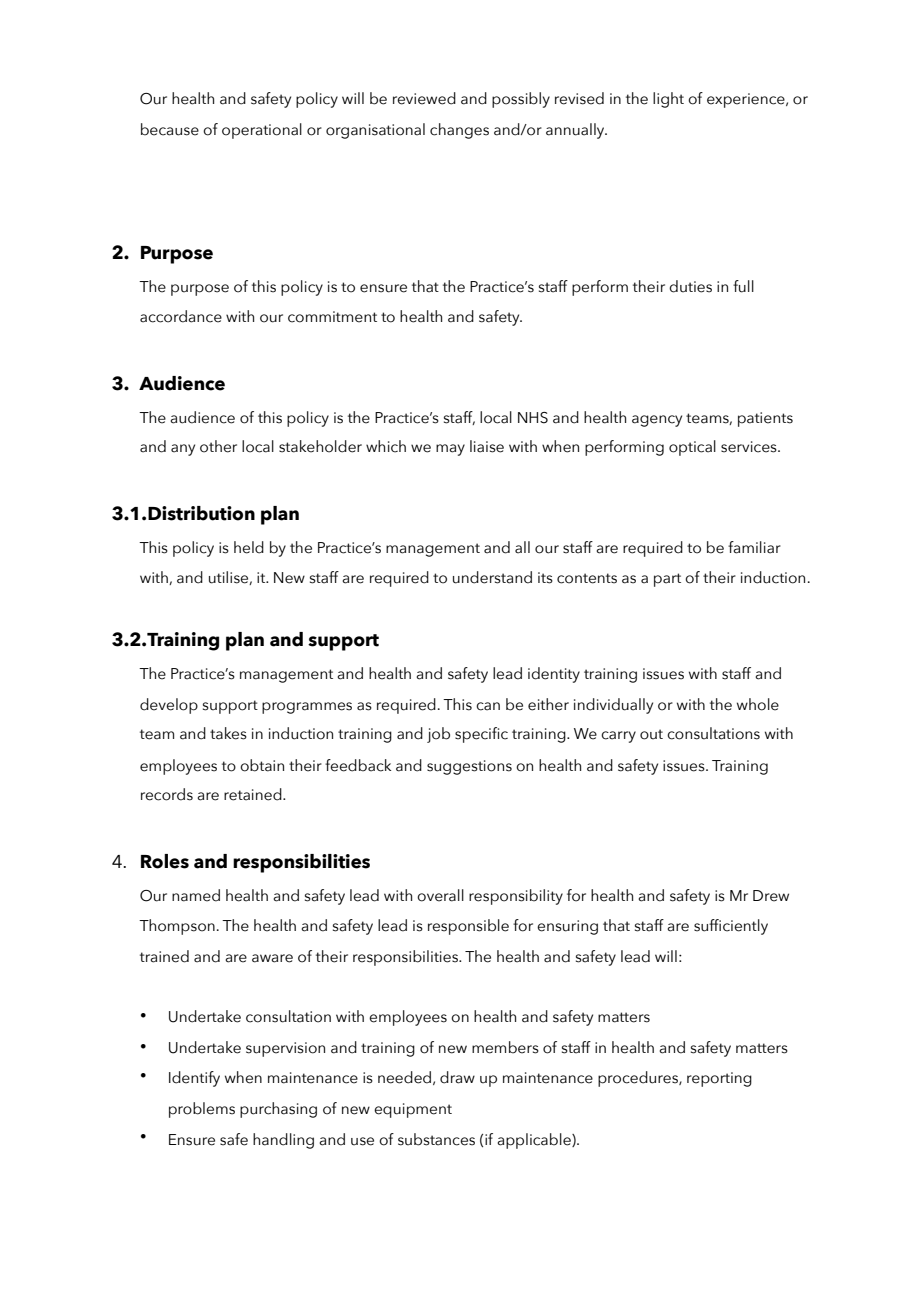  I want to click on operational, so click(262, 131).
